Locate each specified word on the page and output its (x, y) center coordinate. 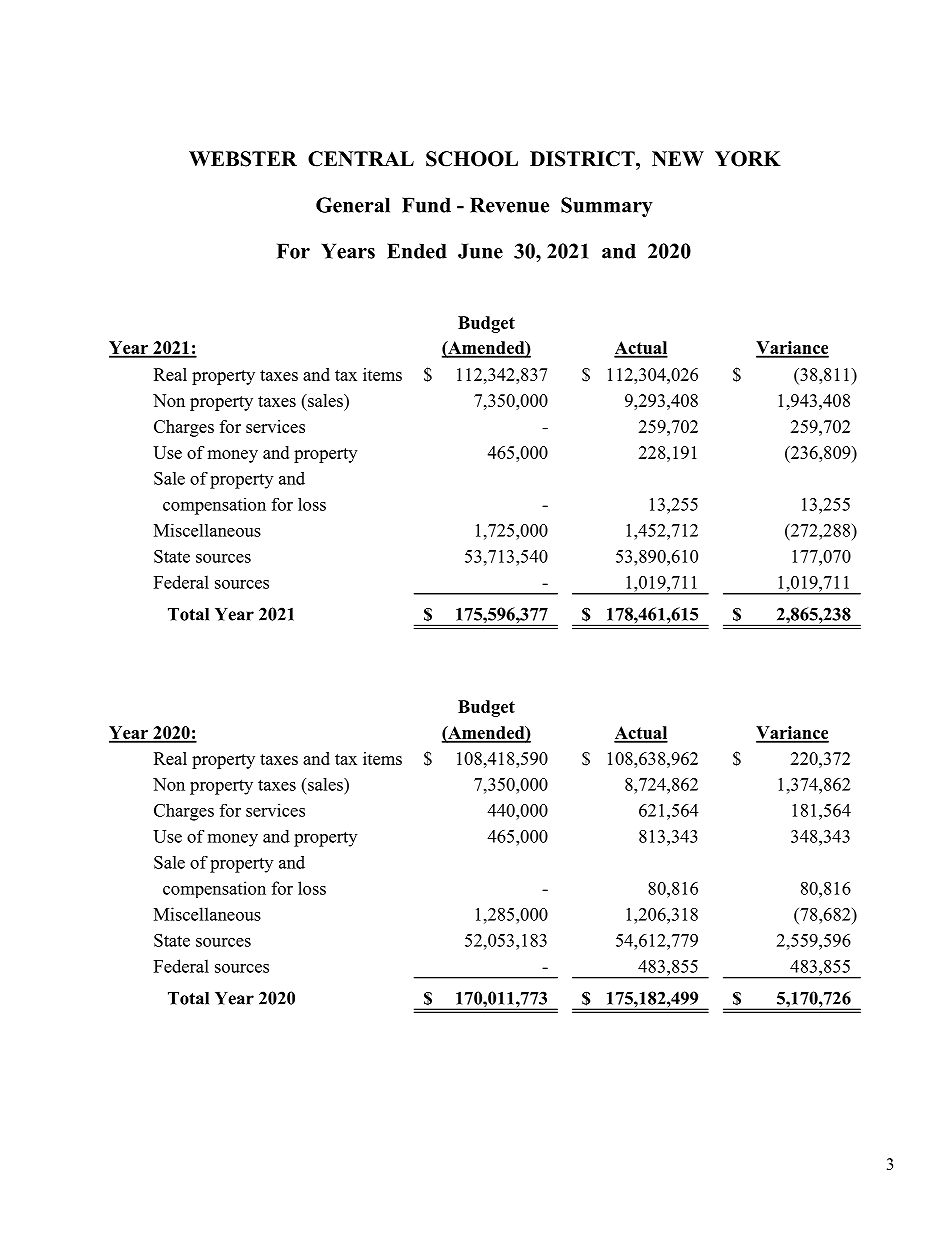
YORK (748, 159)
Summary (607, 207)
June (480, 251)
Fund (426, 205)
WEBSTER (243, 159)
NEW (678, 158)
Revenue (509, 205)
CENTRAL (361, 159)
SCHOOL (472, 159)
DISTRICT (583, 159)
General (353, 205)
